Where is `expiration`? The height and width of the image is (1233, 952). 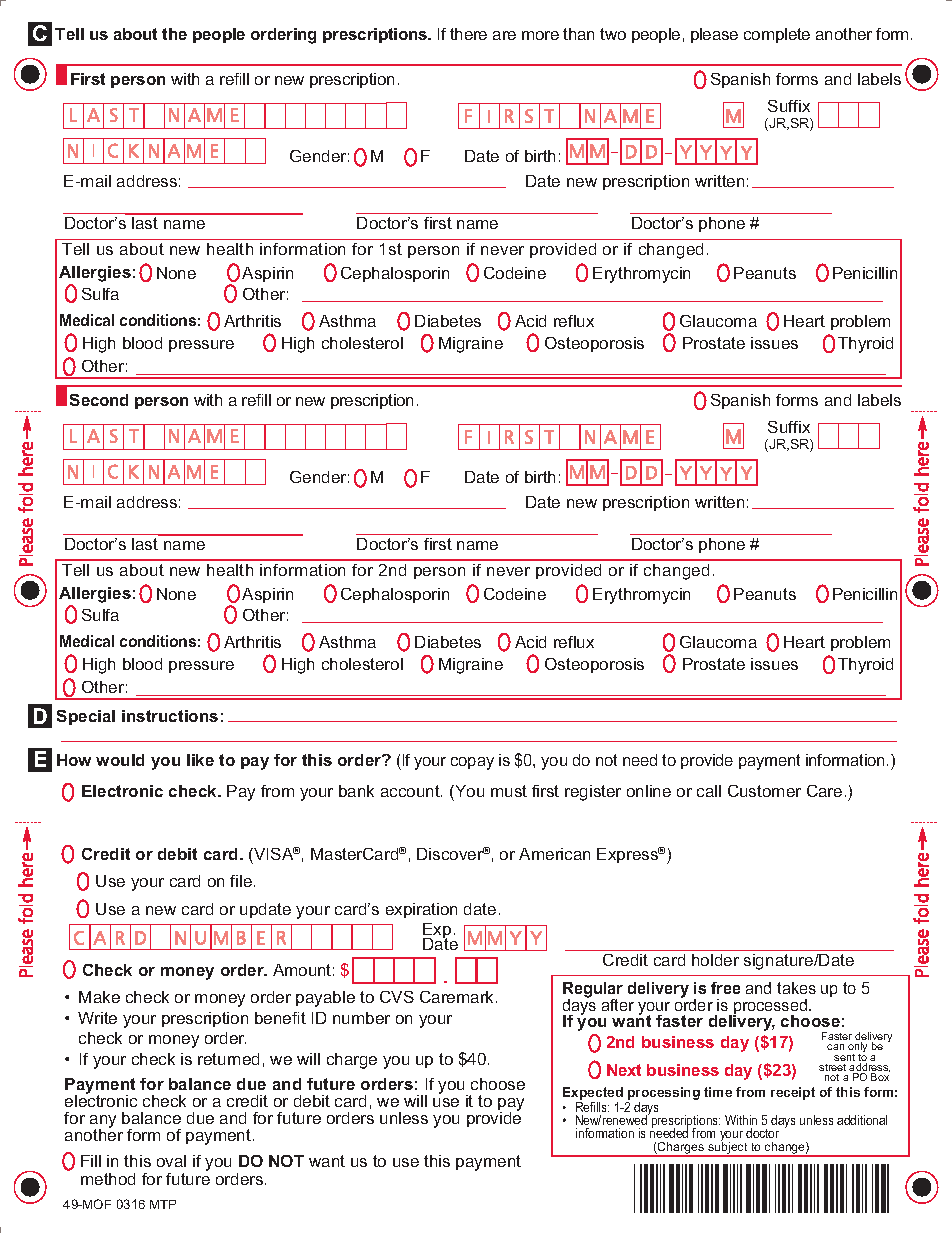 expiration is located at coordinates (421, 910).
